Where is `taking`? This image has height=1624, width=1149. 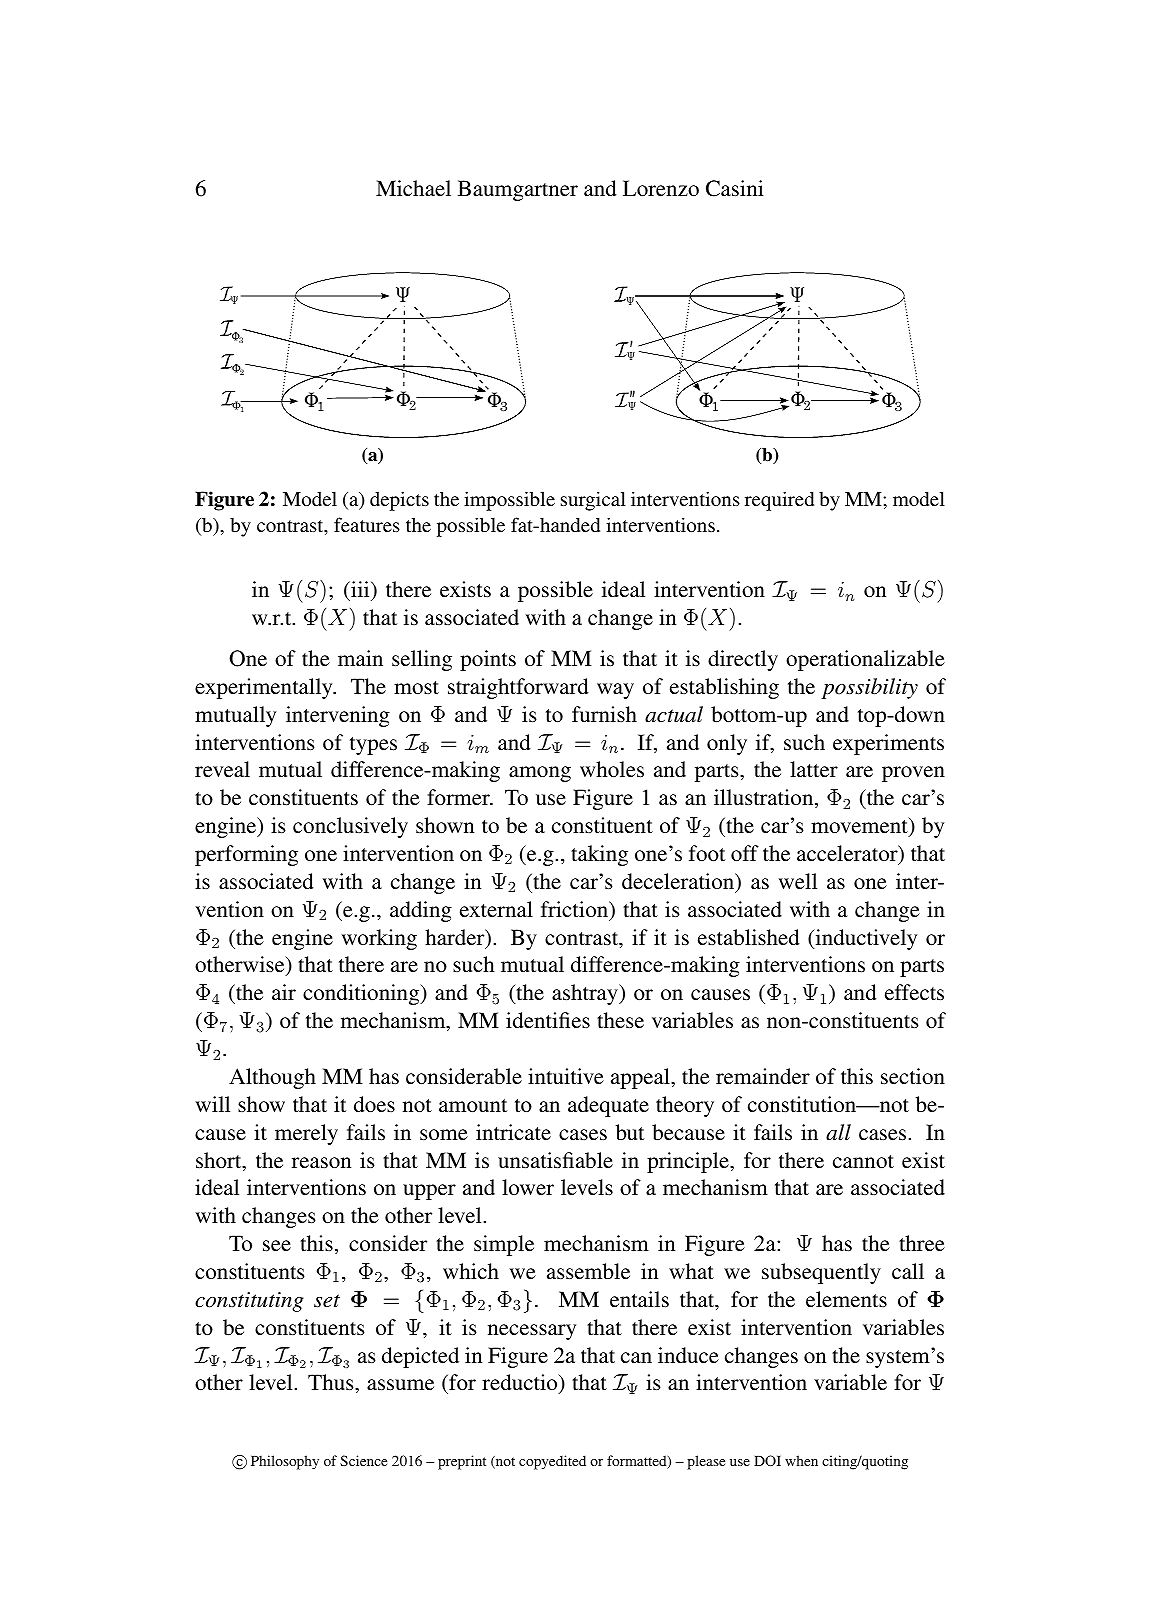
taking is located at coordinates (599, 855).
